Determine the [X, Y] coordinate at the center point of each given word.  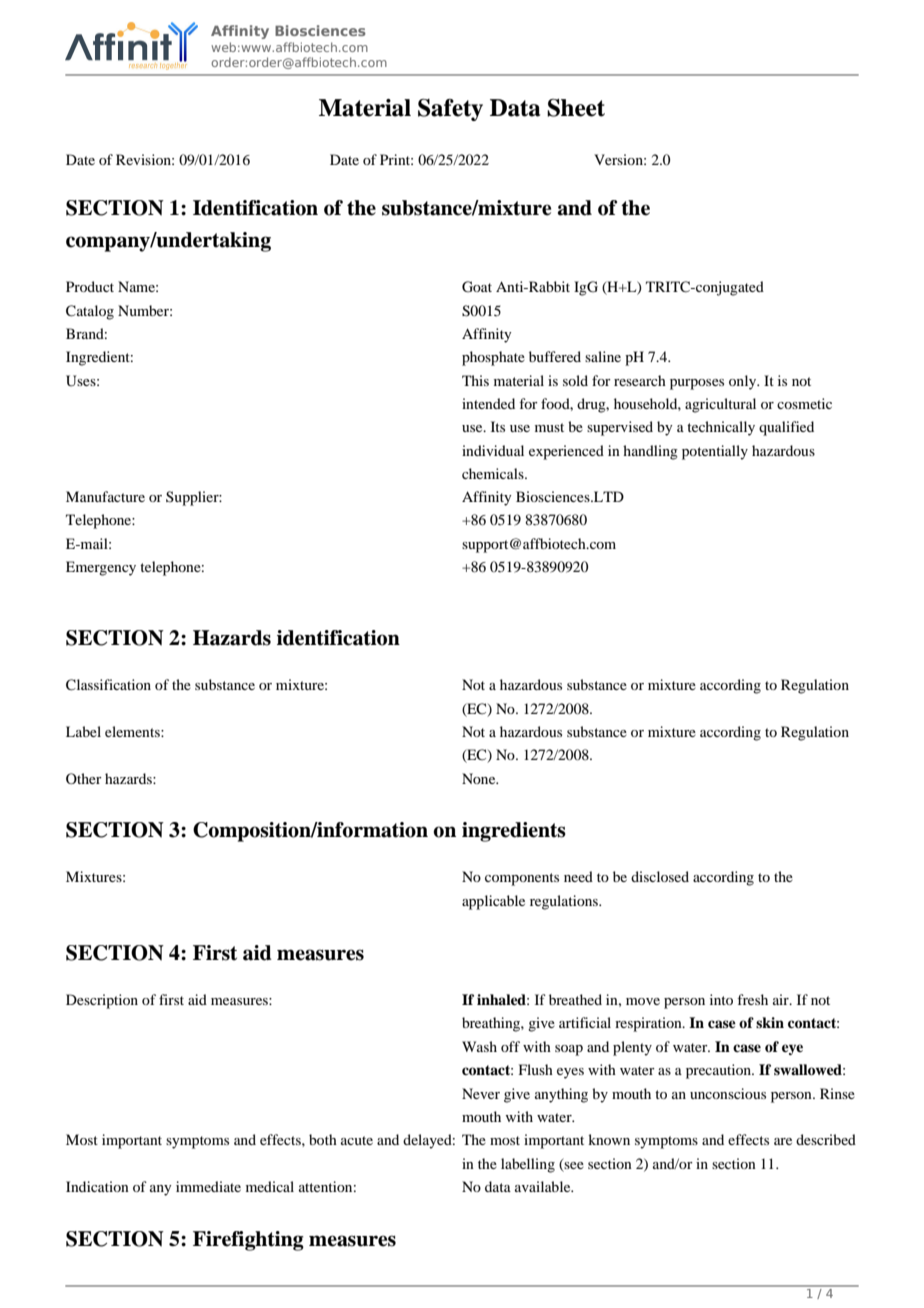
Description [102, 1001]
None [480, 778]
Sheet [576, 108]
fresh [752, 999]
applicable [493, 902]
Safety [450, 110]
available [544, 1186]
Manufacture [105, 496]
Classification [108, 685]
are [783, 1141]
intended [488, 403]
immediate [208, 1186]
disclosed [660, 876]
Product [90, 286]
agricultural [720, 405]
